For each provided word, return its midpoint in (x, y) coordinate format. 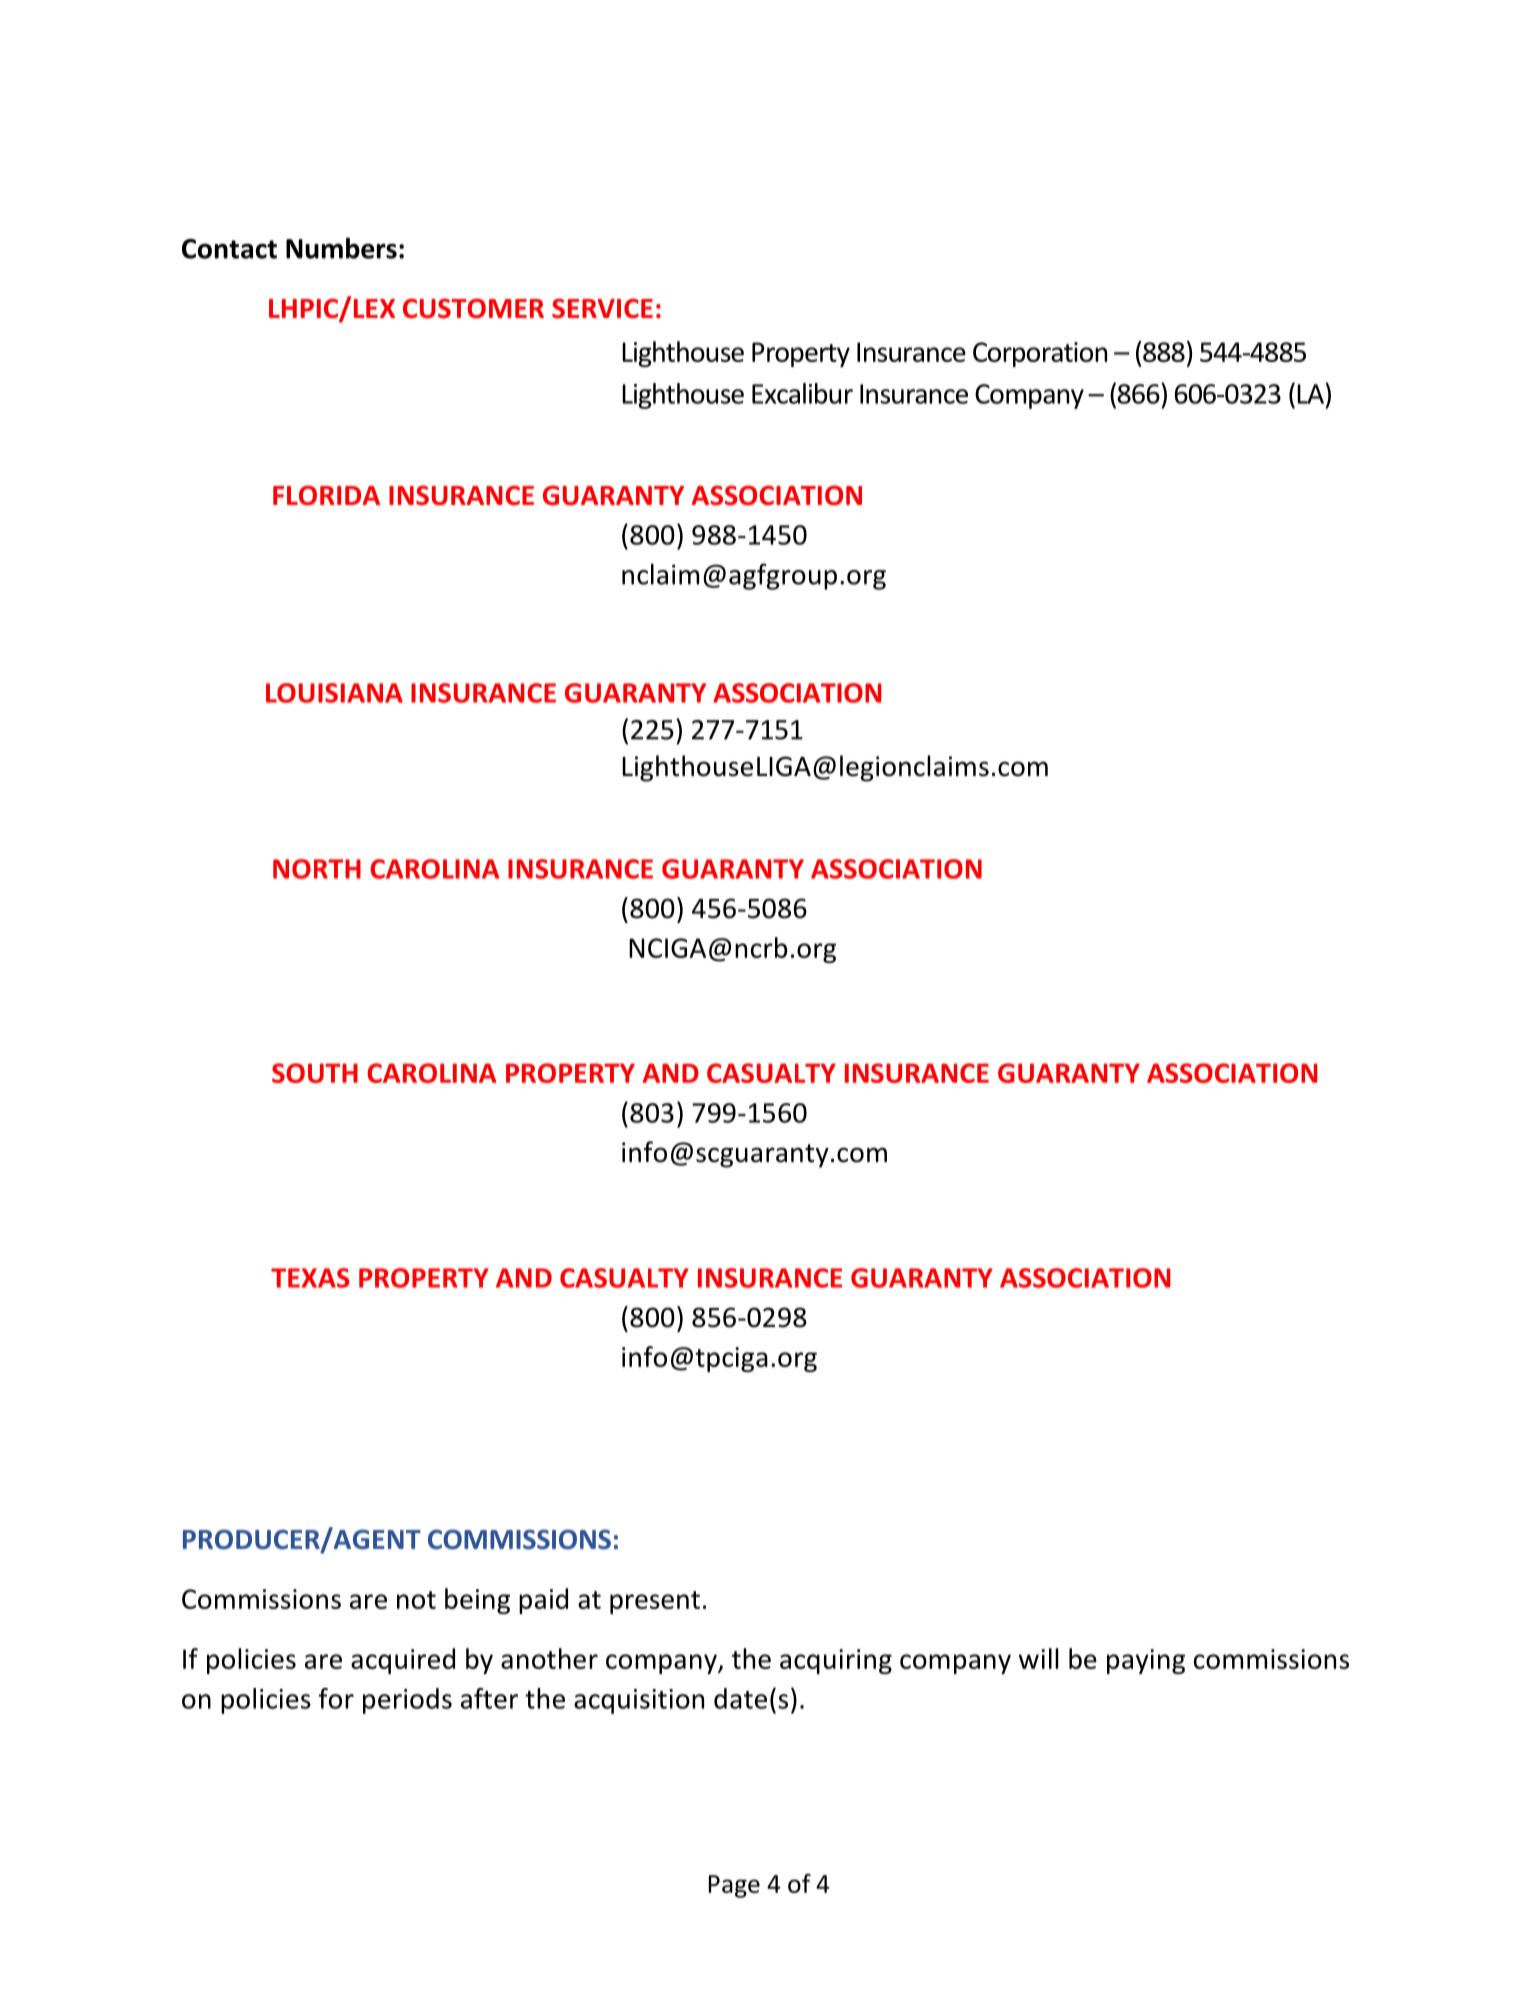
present (655, 1602)
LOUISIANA (334, 693)
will (1038, 1658)
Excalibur (802, 393)
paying (1146, 1661)
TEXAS (310, 1278)
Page (734, 1886)
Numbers (341, 248)
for (336, 1698)
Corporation (1040, 354)
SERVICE (602, 308)
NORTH (317, 869)
